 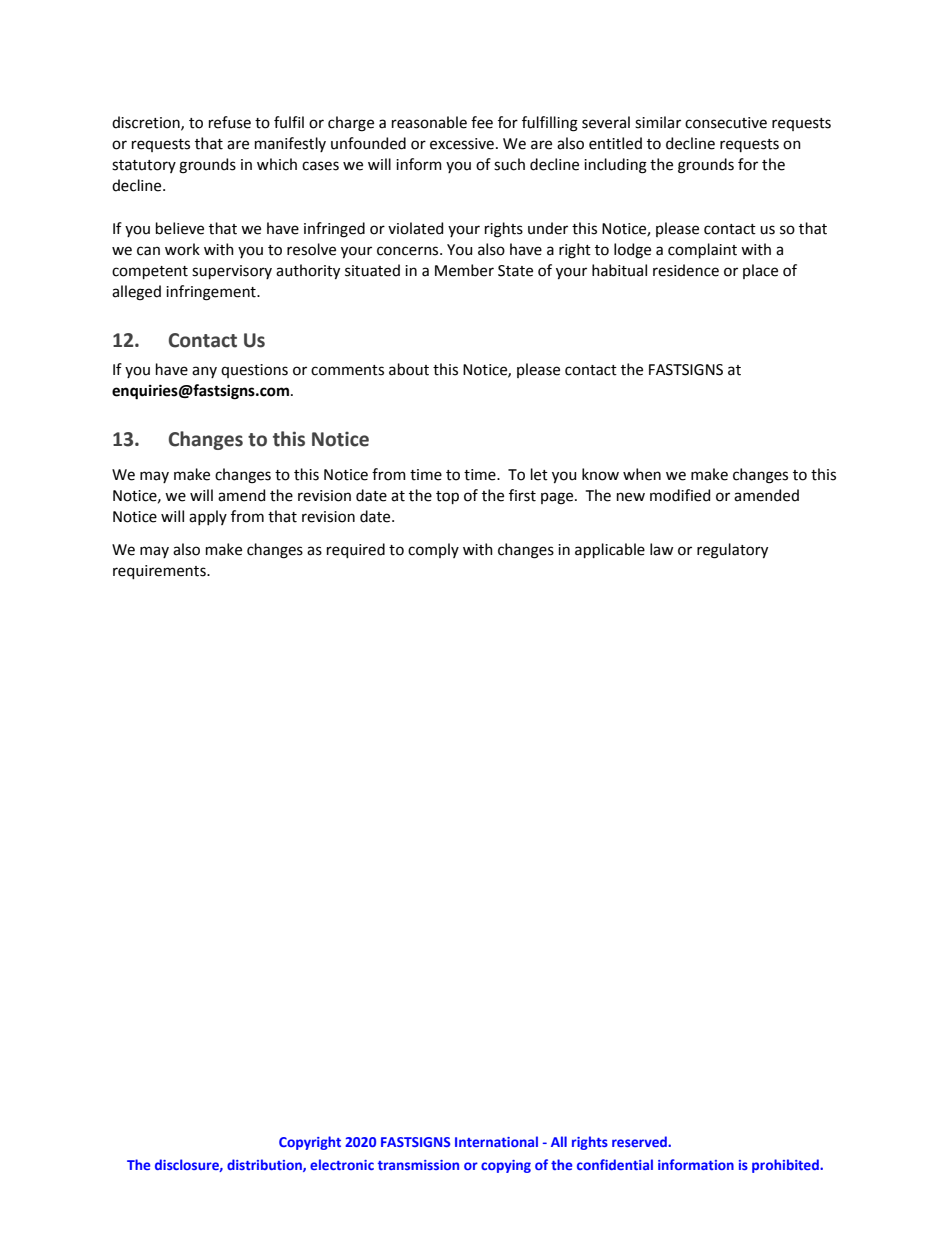 I want to click on about, so click(x=409, y=369).
